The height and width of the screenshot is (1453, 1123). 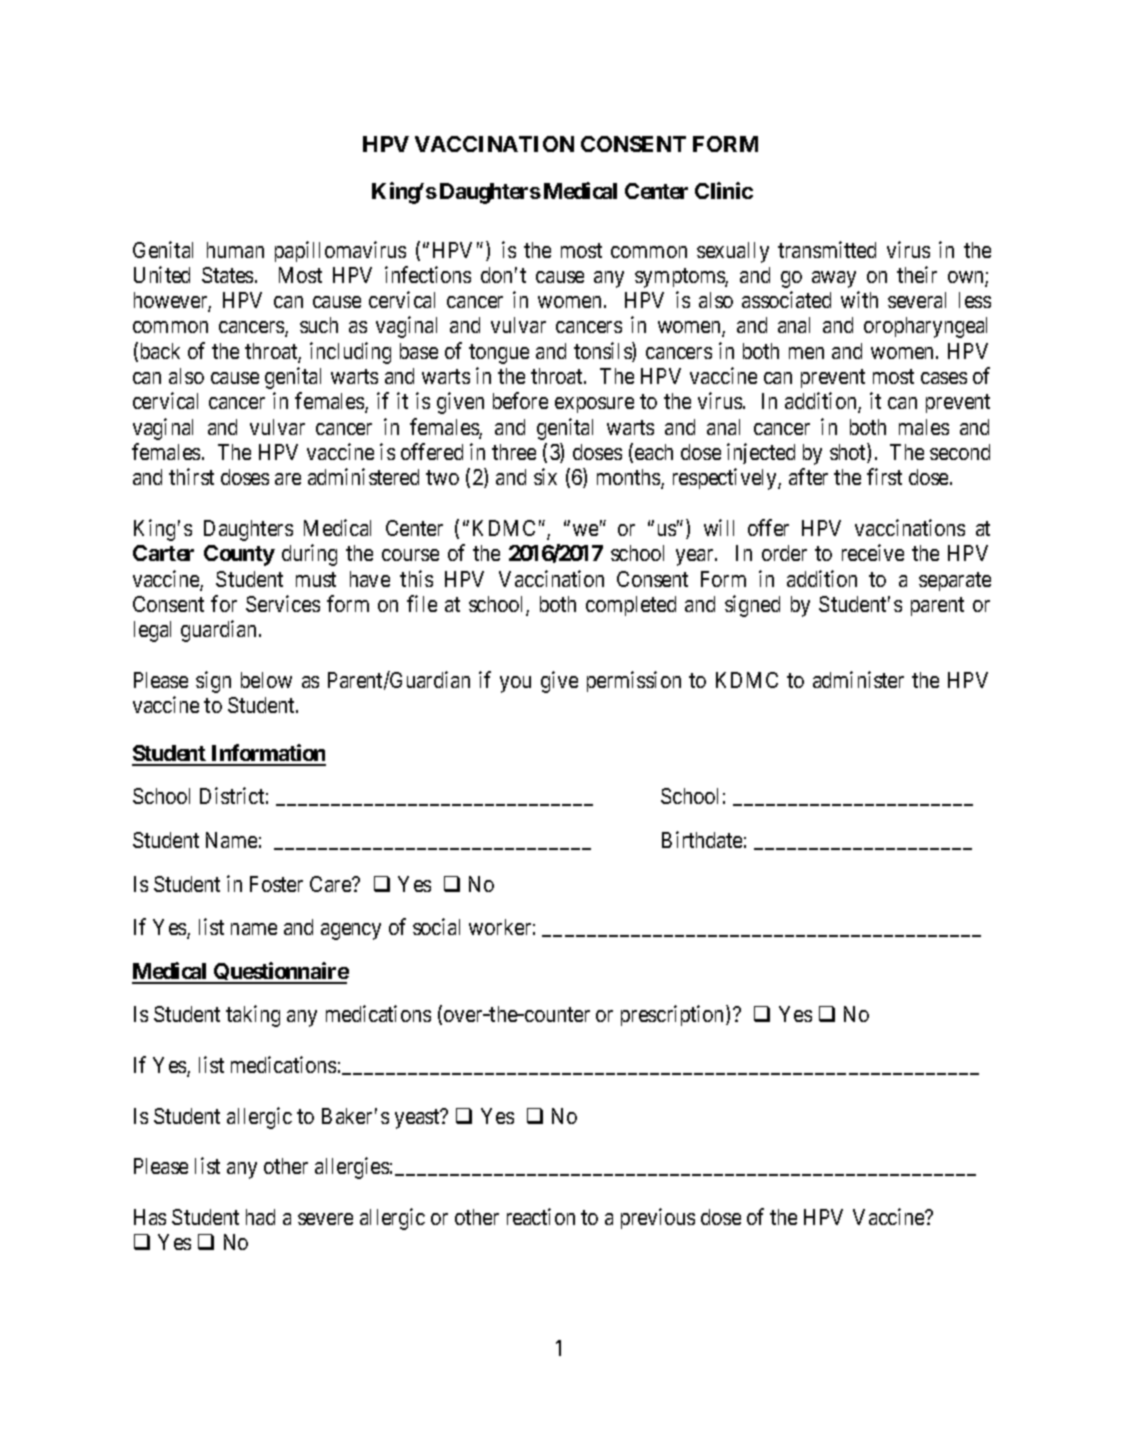 I want to click on symptoms, so click(x=680, y=278).
